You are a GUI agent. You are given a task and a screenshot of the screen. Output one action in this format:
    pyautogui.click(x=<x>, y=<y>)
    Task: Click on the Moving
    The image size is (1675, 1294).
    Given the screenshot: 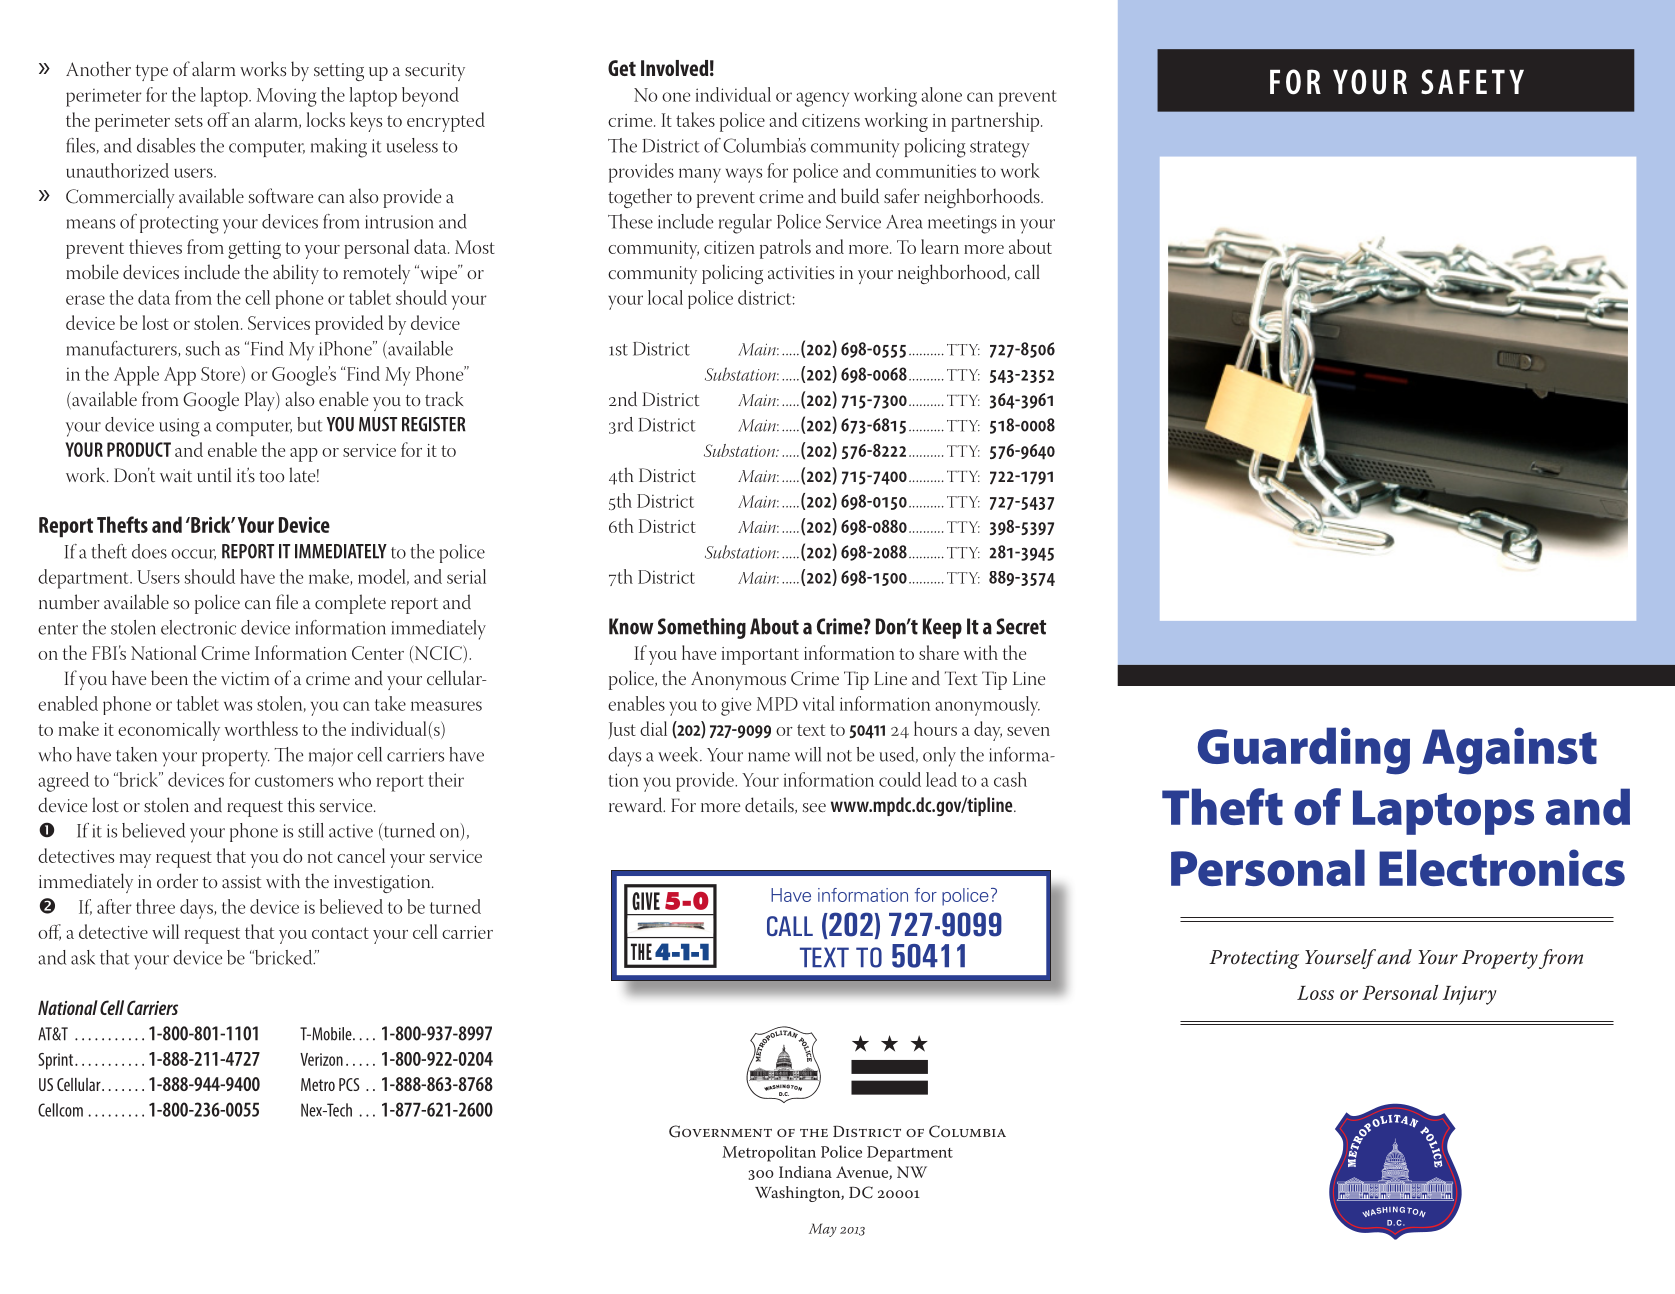 What is the action you would take?
    pyautogui.click(x=287, y=97)
